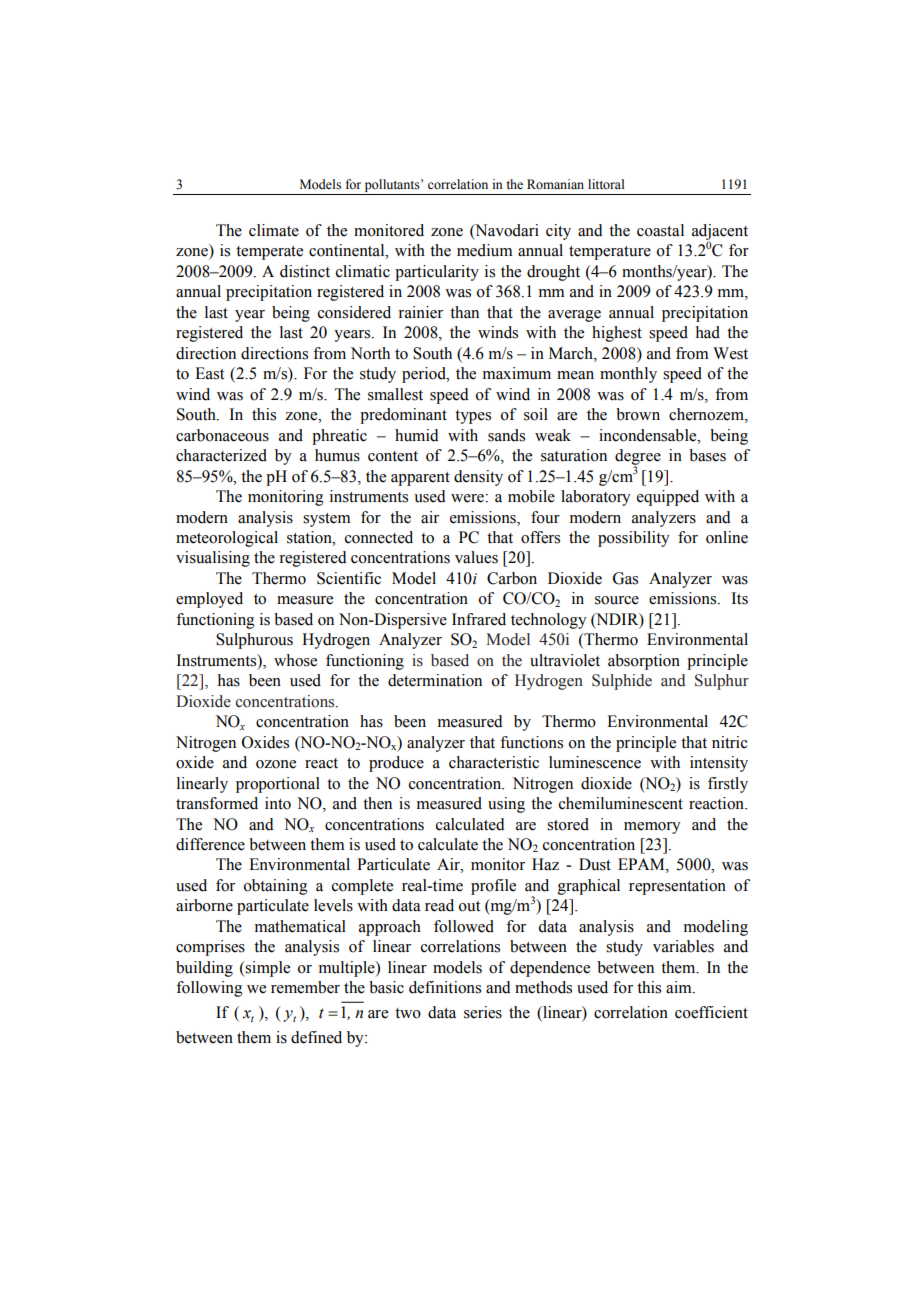 The height and width of the screenshot is (1308, 924). I want to click on coastal, so click(660, 230).
